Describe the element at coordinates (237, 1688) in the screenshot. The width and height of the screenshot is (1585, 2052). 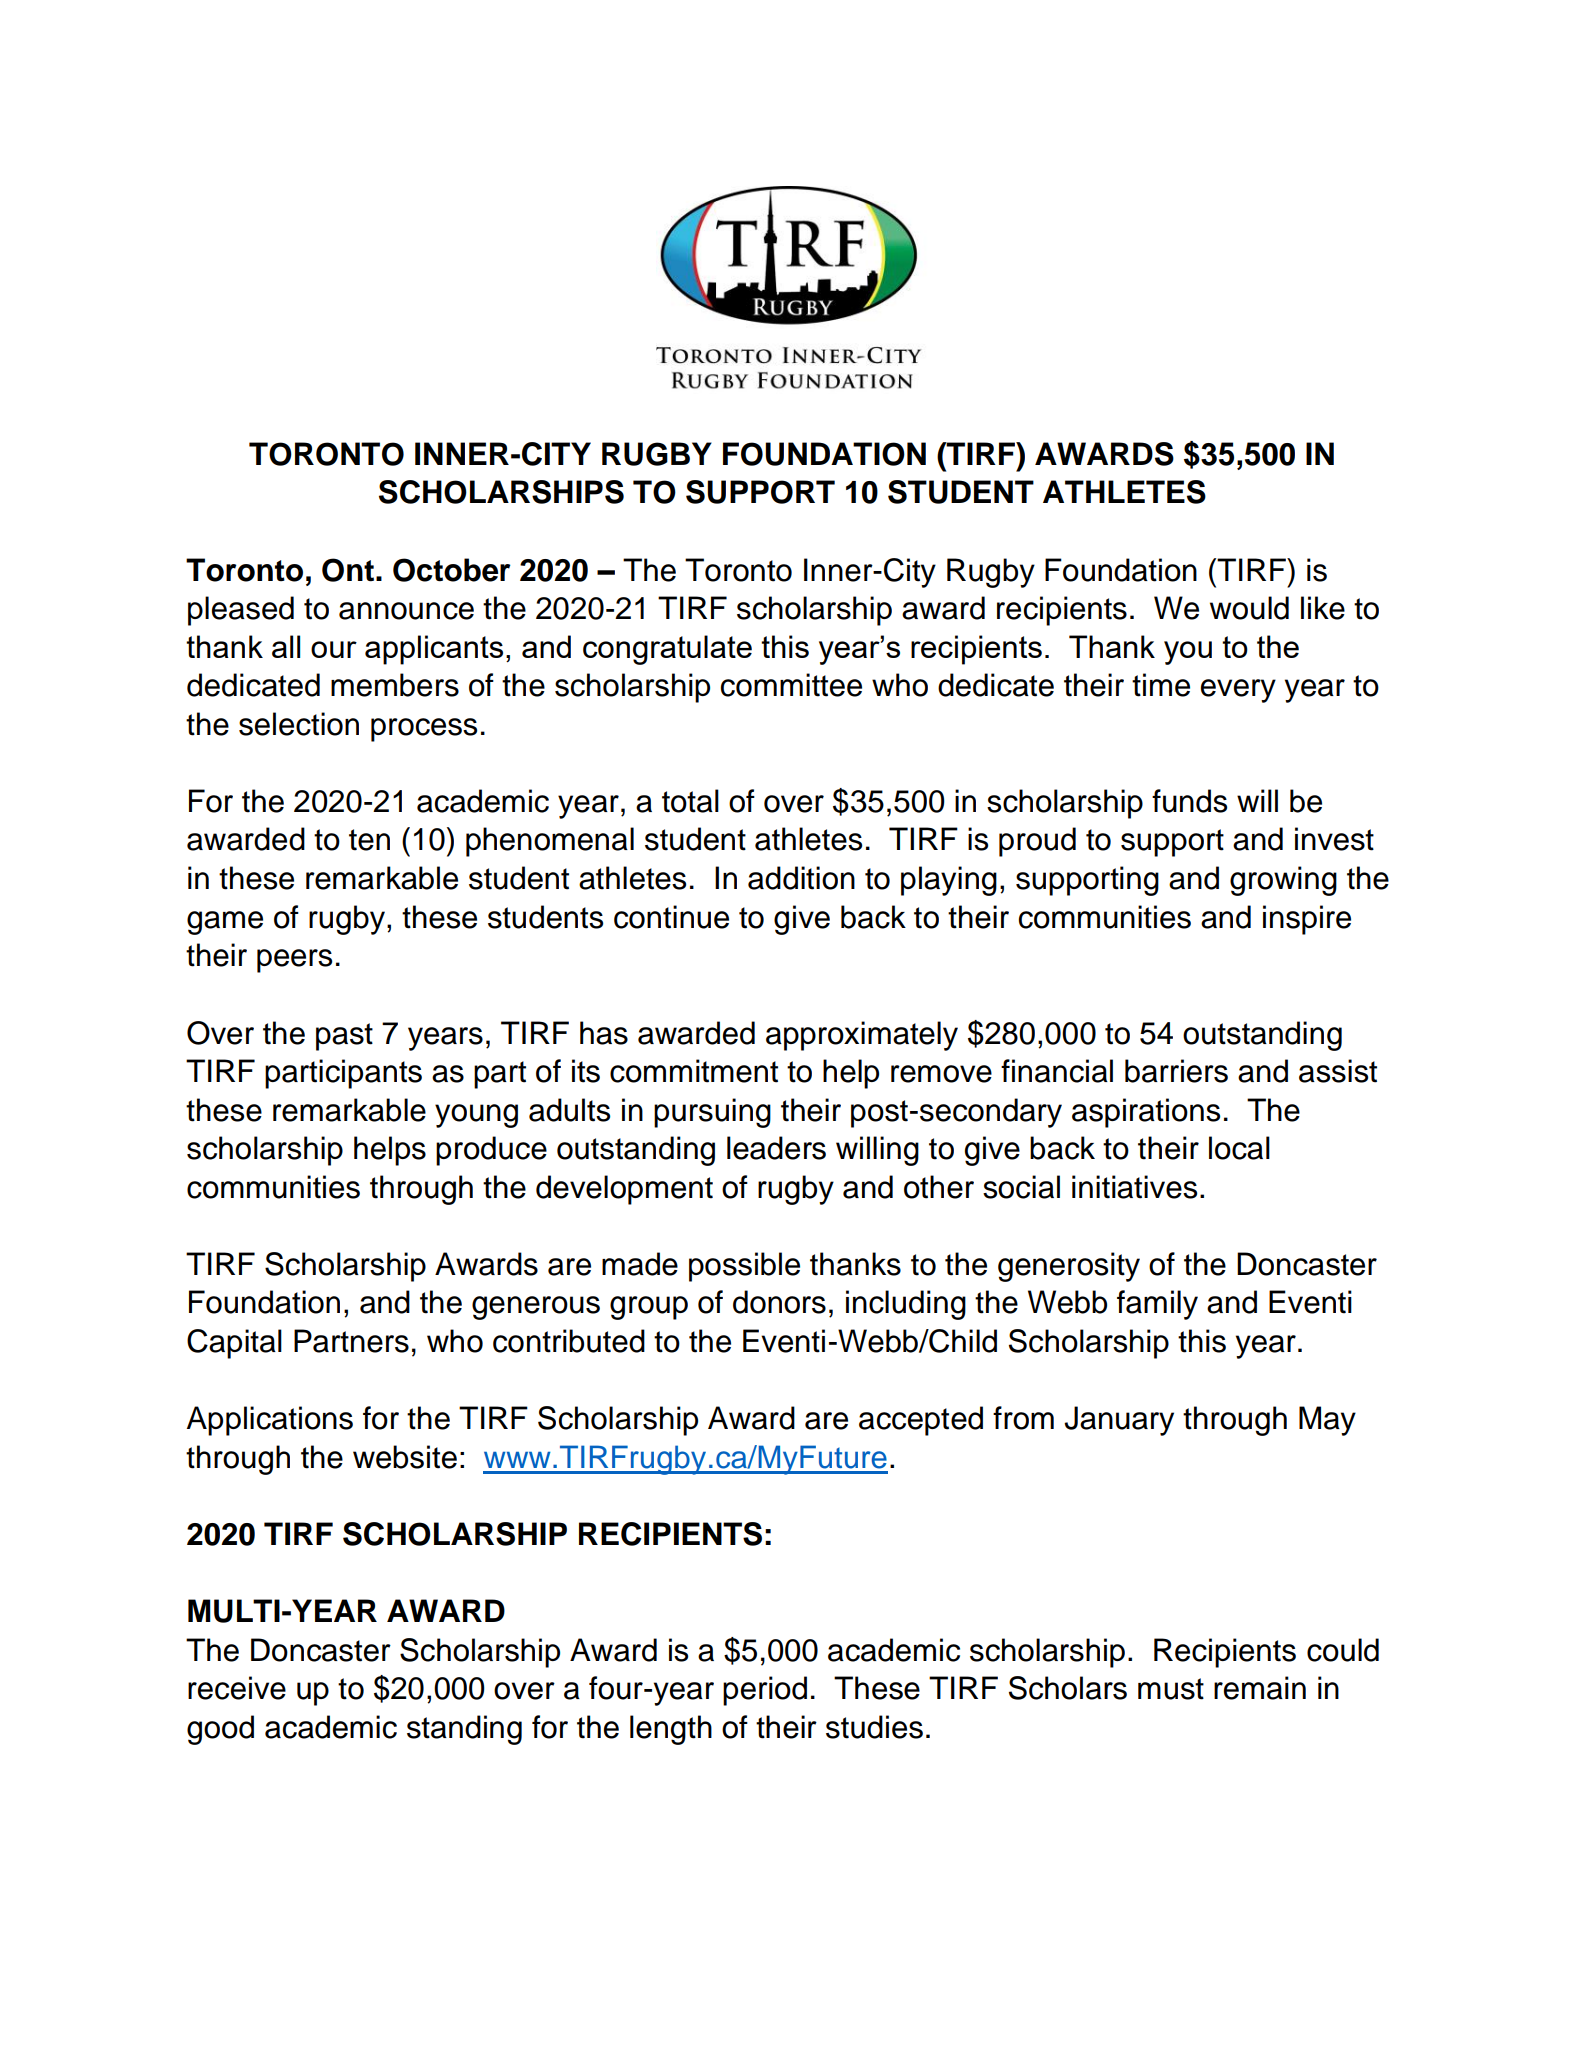
I see `receive` at that location.
